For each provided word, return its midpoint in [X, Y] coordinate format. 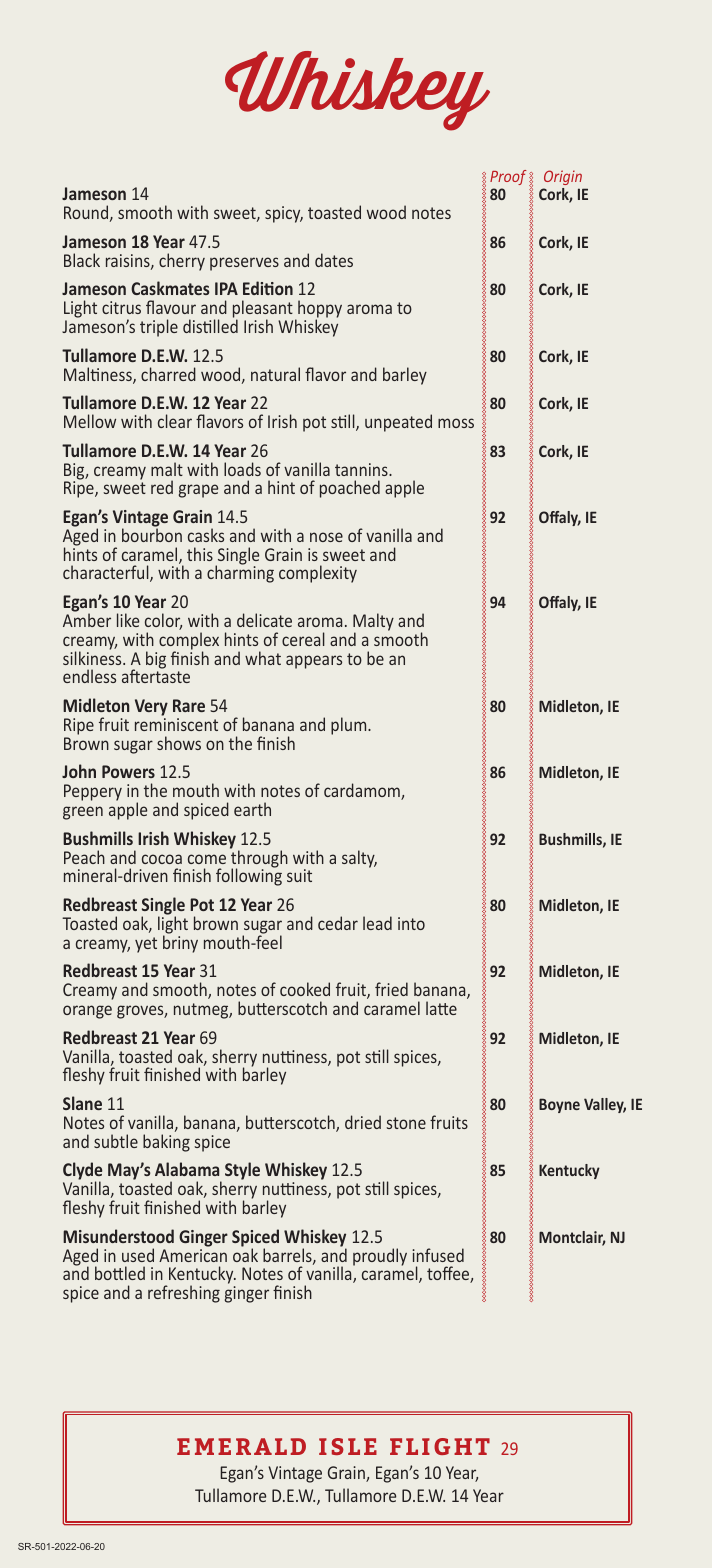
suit [299, 875]
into [411, 923]
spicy [284, 214]
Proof [508, 177]
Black [82, 260]
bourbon [152, 534]
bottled [120, 1273]
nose [326, 537]
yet [146, 945]
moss [456, 423]
